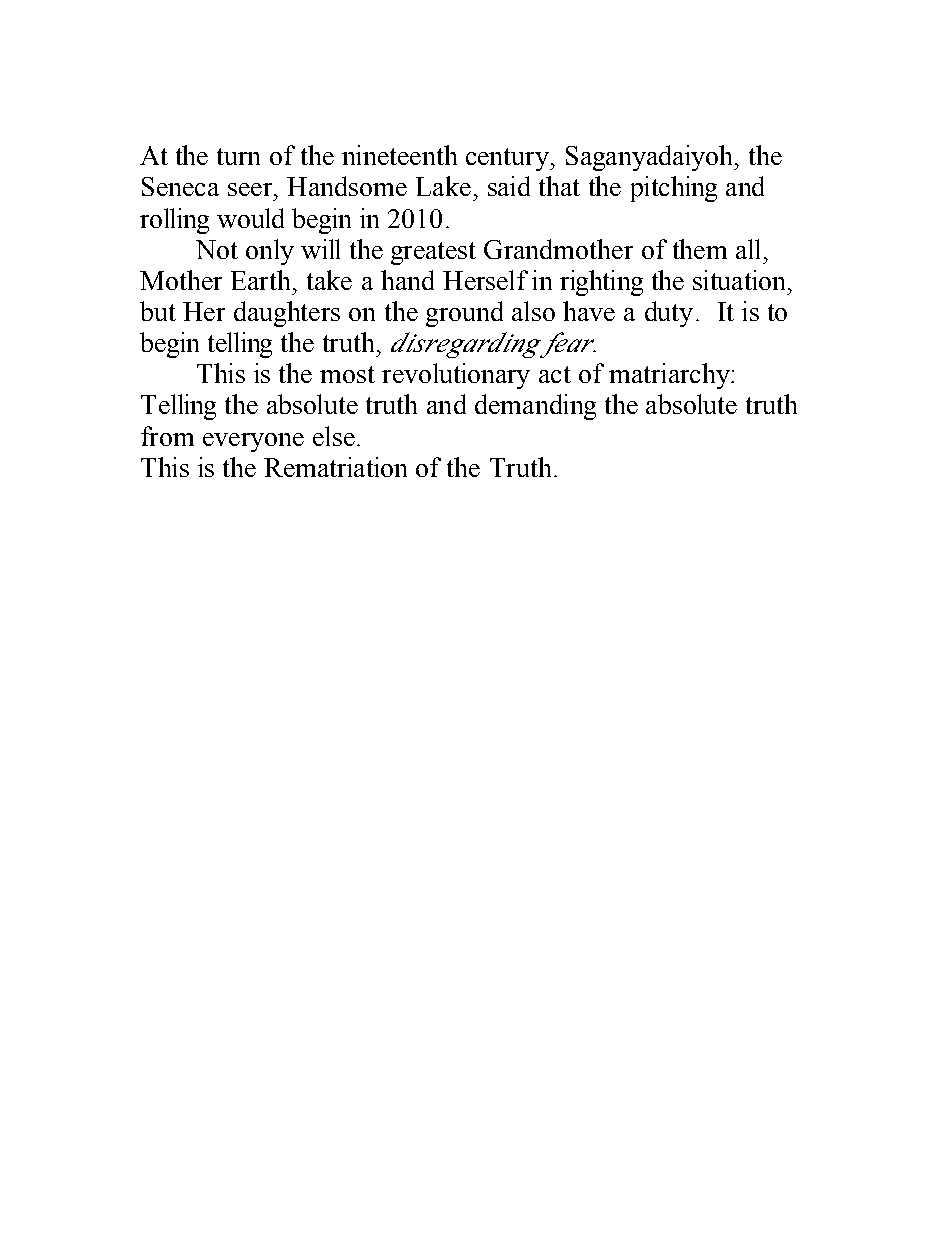  Describe the element at coordinates (700, 249) in the screenshot. I see `them` at that location.
